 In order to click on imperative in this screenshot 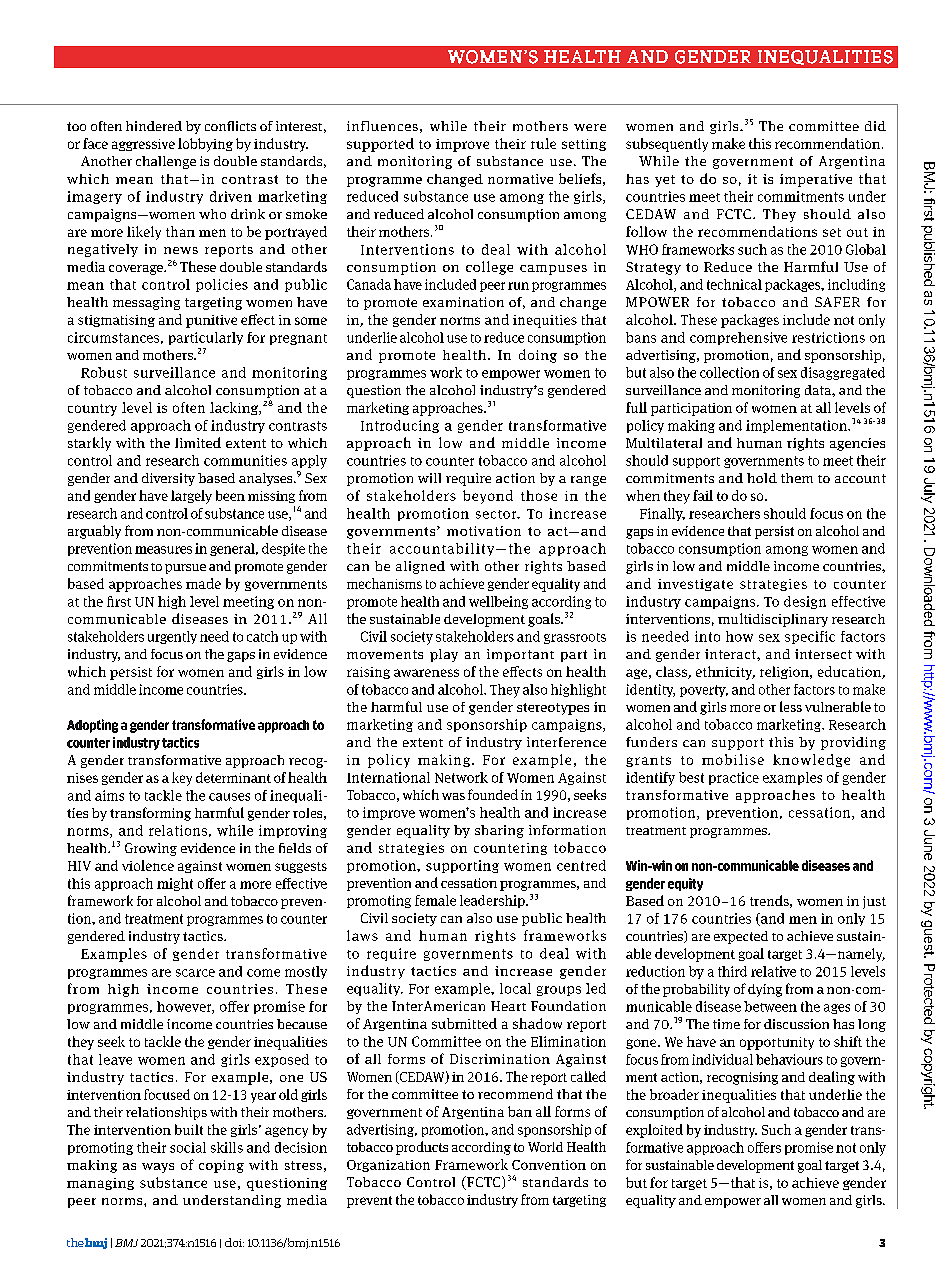, I will do `click(816, 180)`.
